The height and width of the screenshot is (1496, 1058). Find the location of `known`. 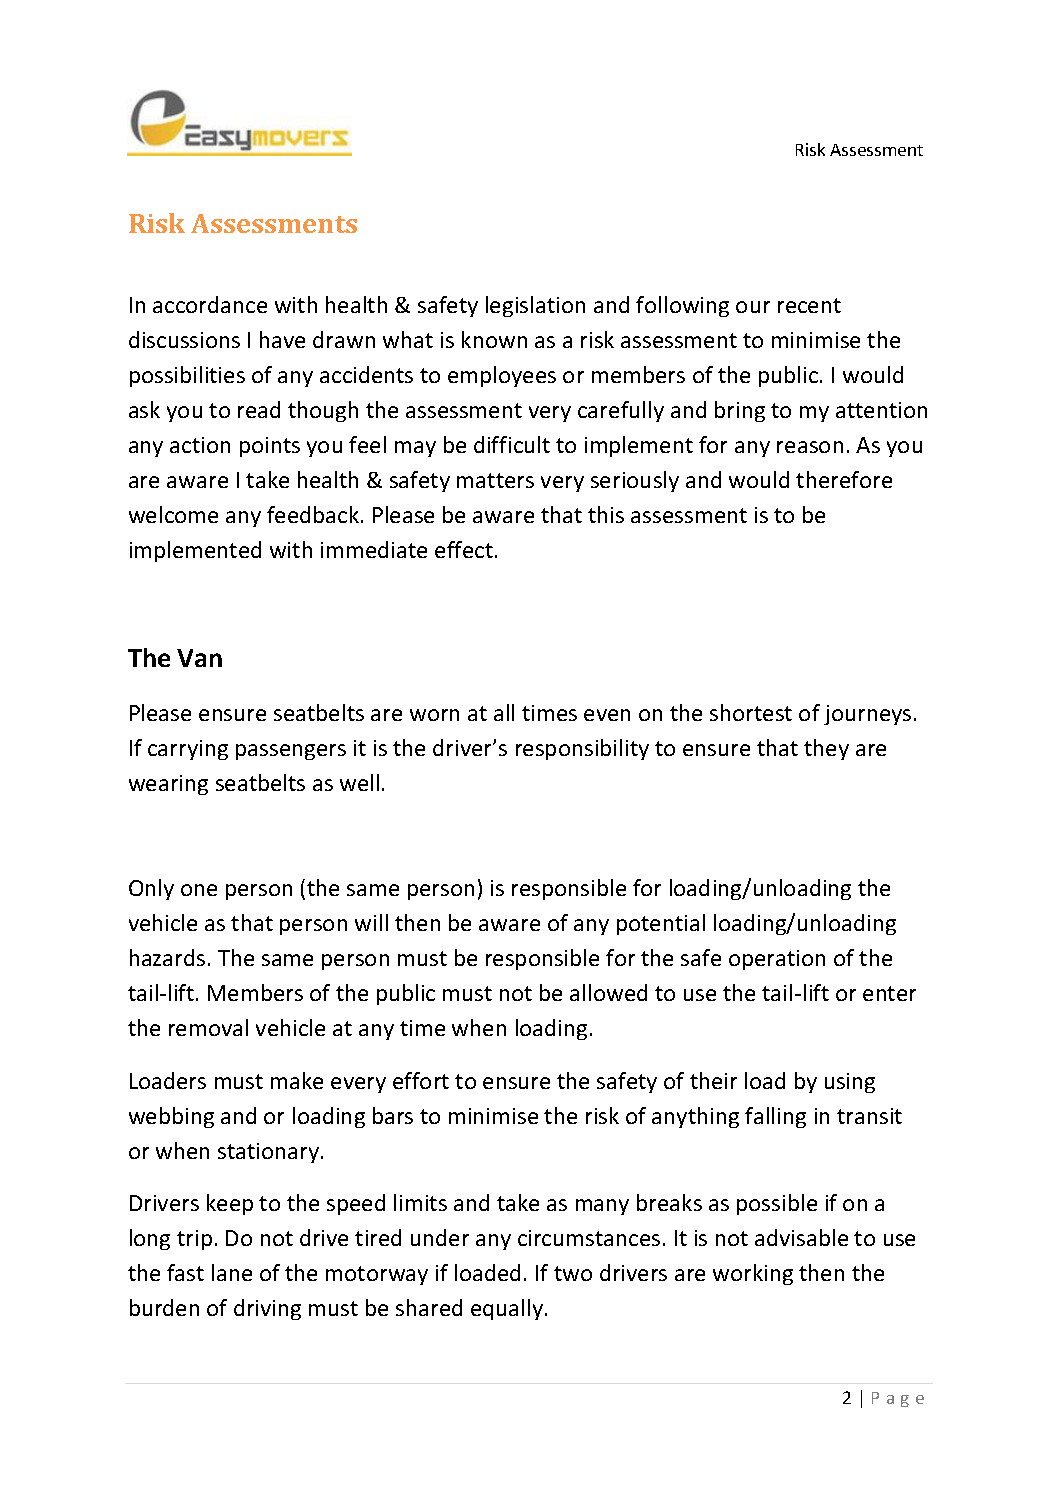

known is located at coordinates (494, 339).
